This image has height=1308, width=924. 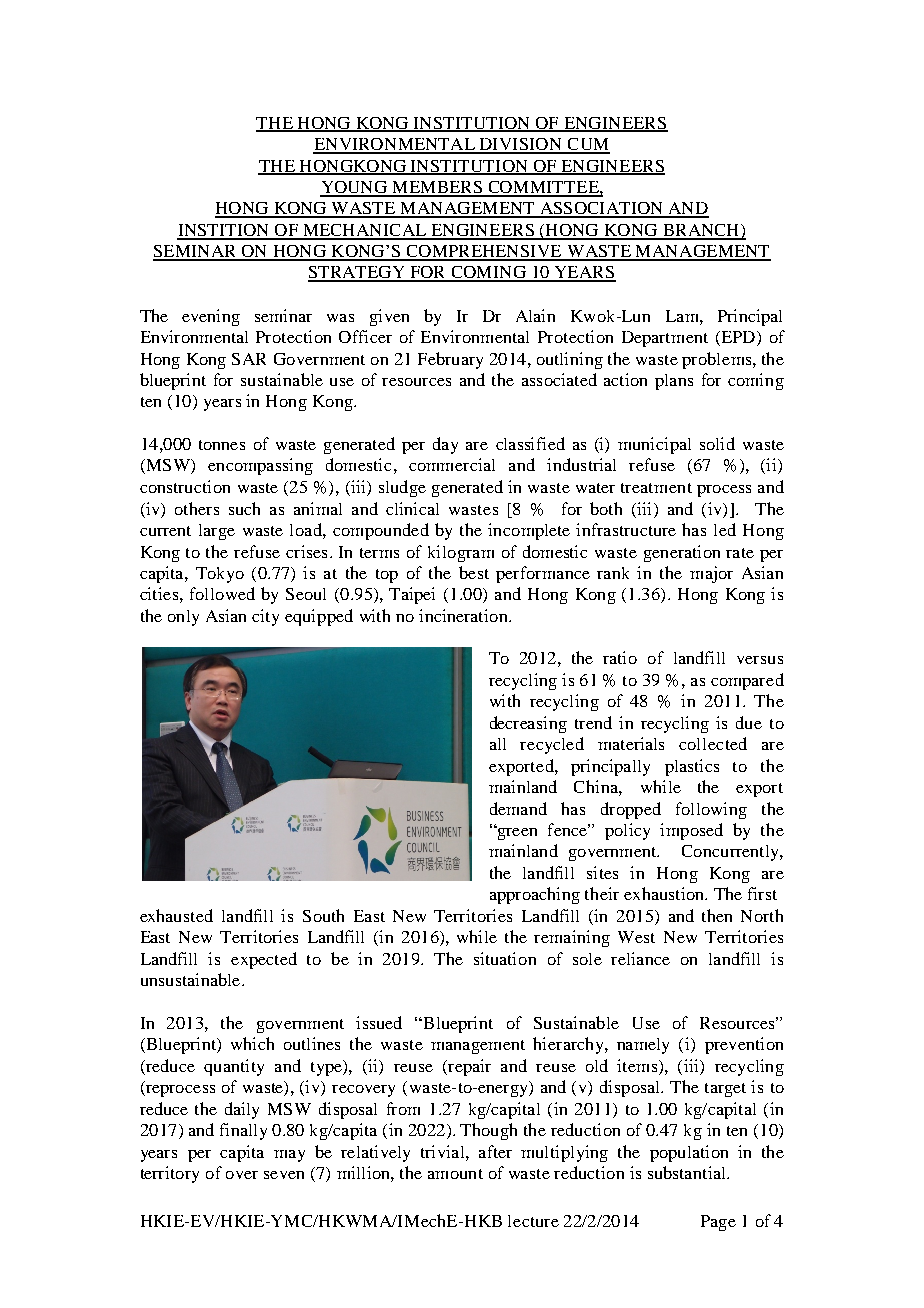 What do you see at coordinates (713, 743) in the image?
I see `collected` at bounding box center [713, 743].
